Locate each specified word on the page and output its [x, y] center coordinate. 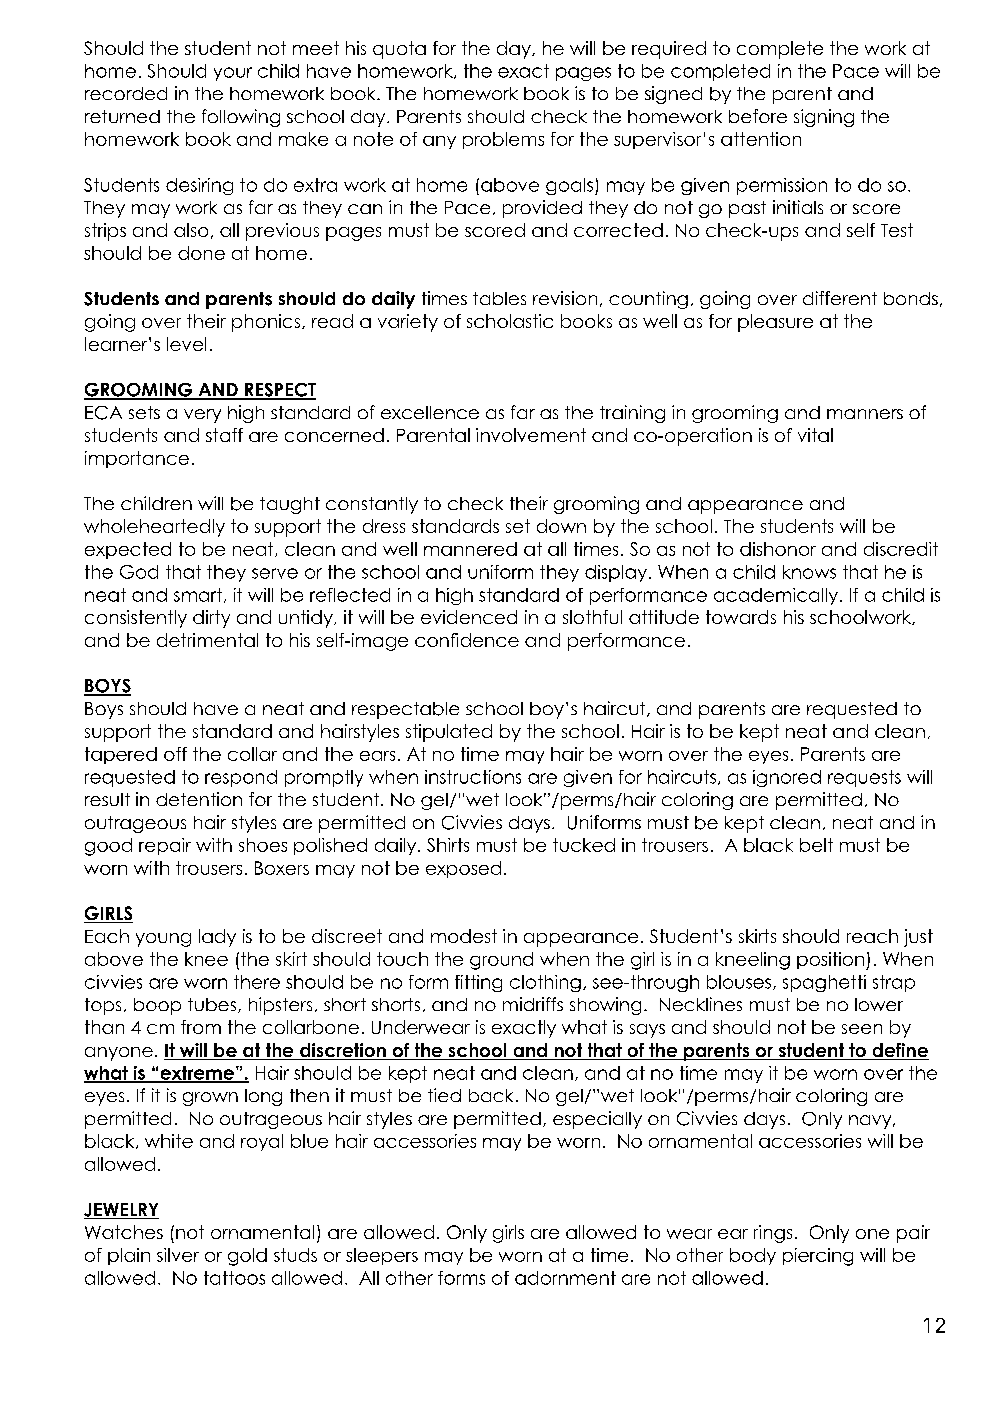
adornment [565, 1278]
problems [503, 140]
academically [777, 596]
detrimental [207, 640]
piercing [818, 1257]
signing [824, 118]
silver [178, 1255]
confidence [467, 640]
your [233, 74]
